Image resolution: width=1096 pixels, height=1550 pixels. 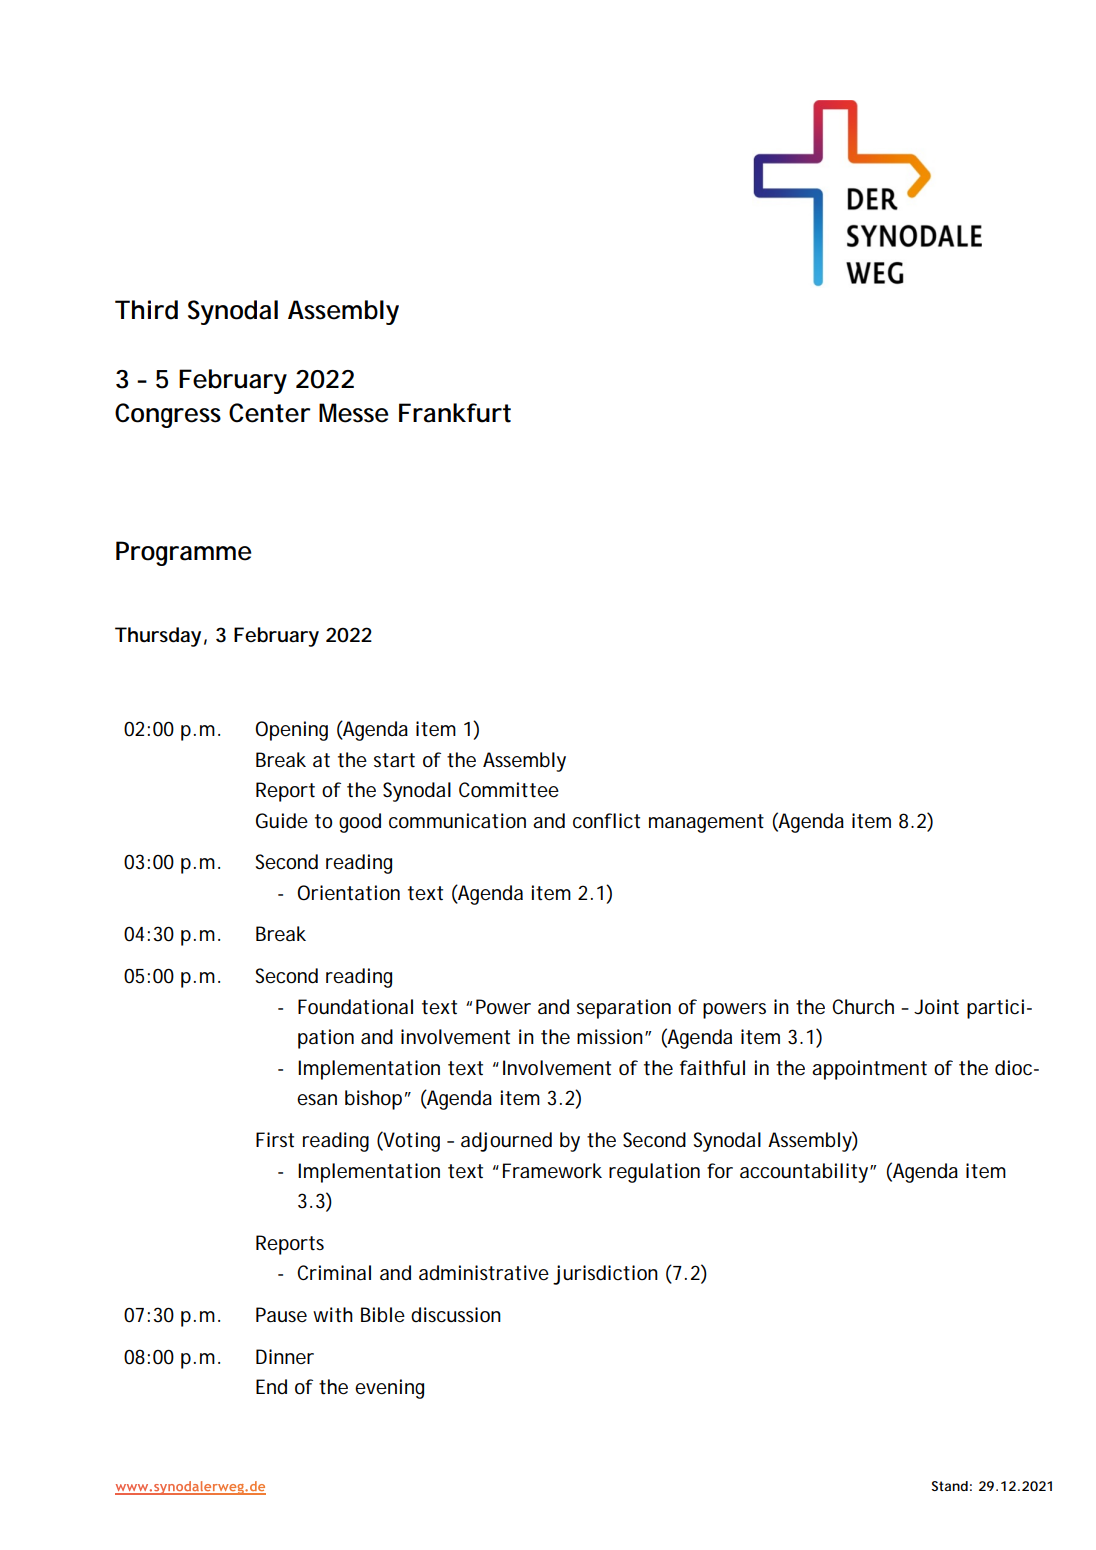 I want to click on Messe, so click(x=354, y=413).
